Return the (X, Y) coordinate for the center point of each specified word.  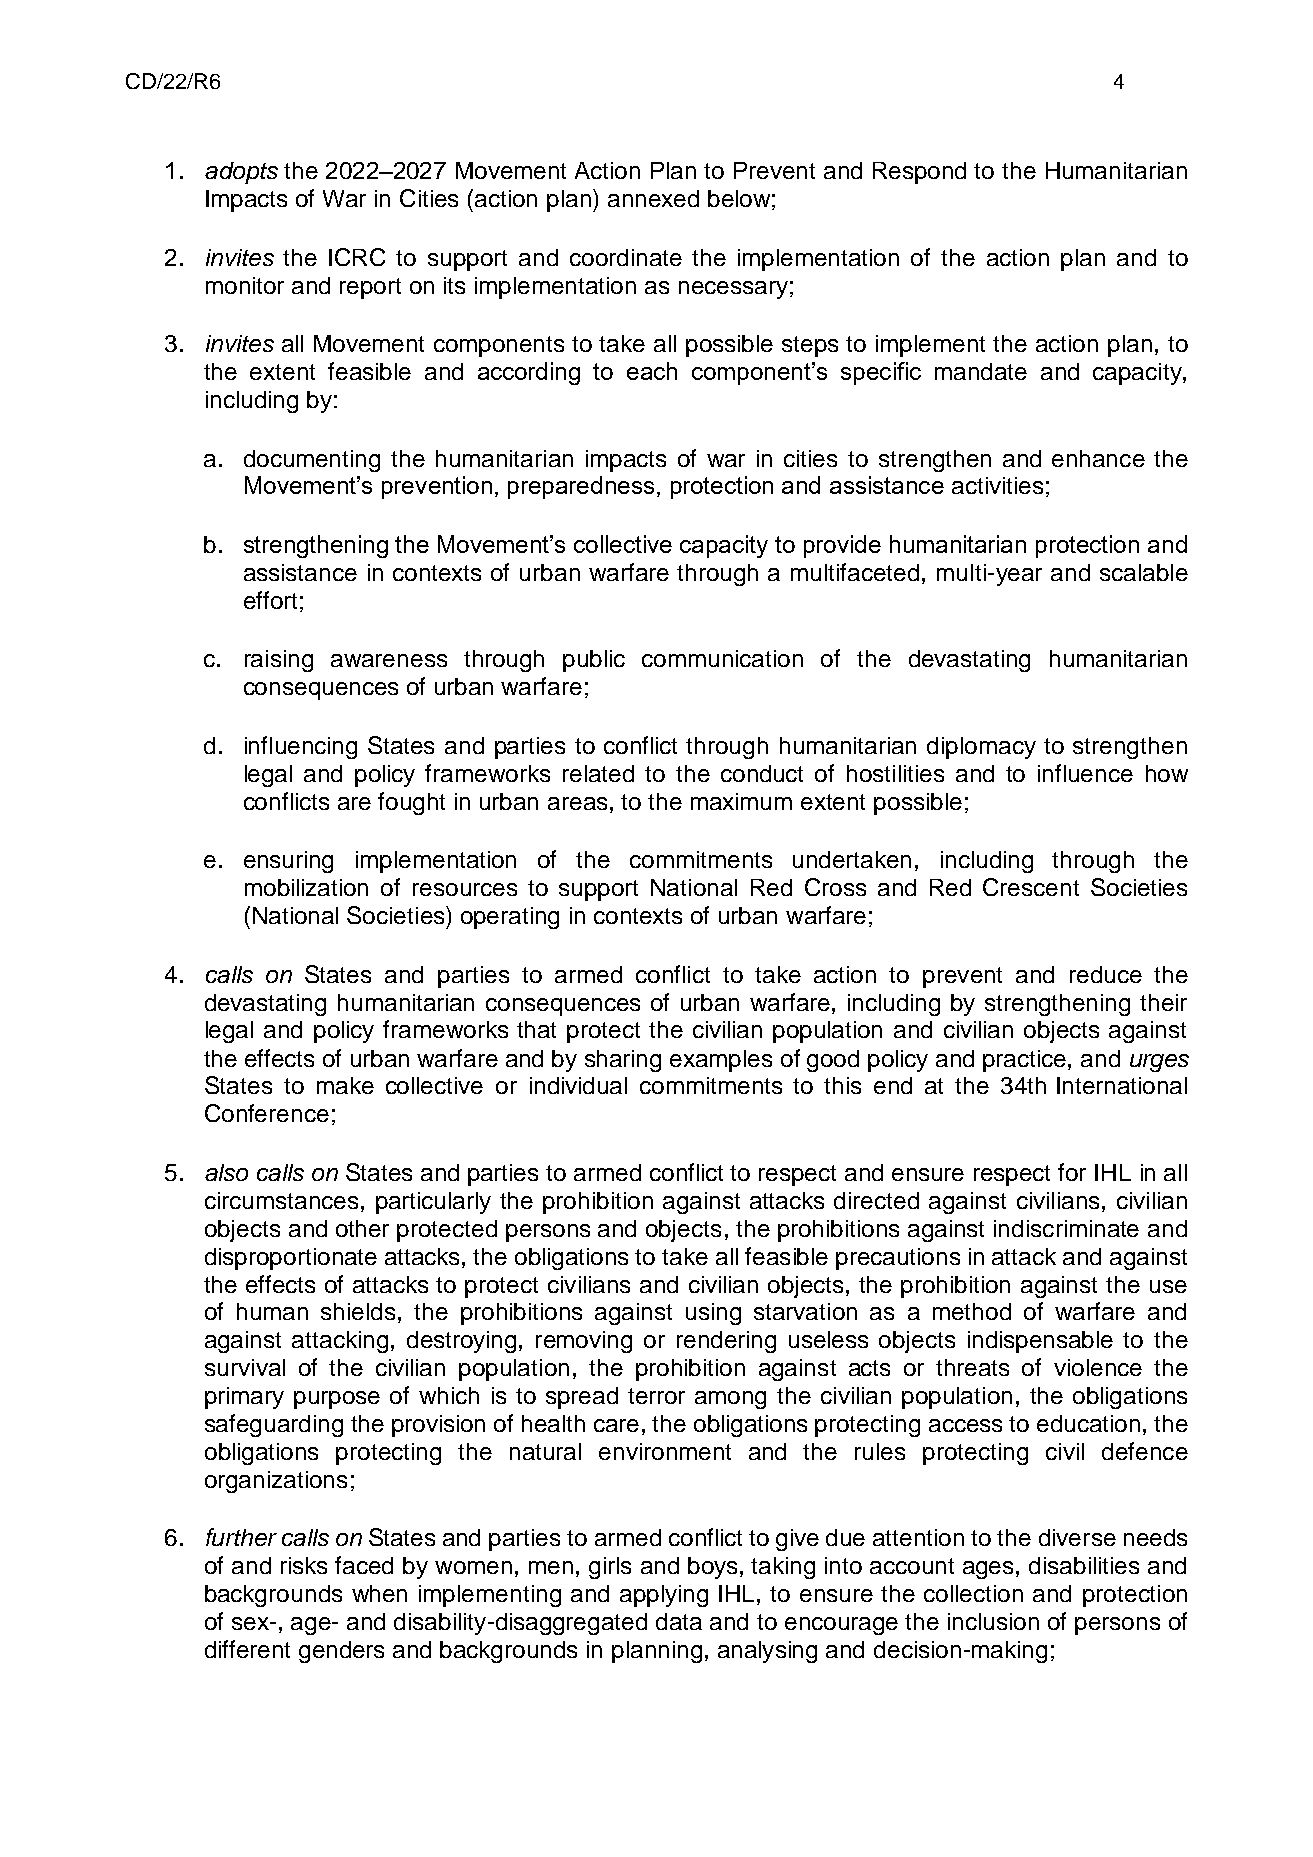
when (379, 1593)
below (739, 198)
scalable (1144, 572)
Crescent (1031, 887)
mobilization (306, 887)
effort (270, 600)
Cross (835, 887)
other (362, 1228)
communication (722, 658)
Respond (919, 173)
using (713, 1314)
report (370, 288)
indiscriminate (1066, 1228)
